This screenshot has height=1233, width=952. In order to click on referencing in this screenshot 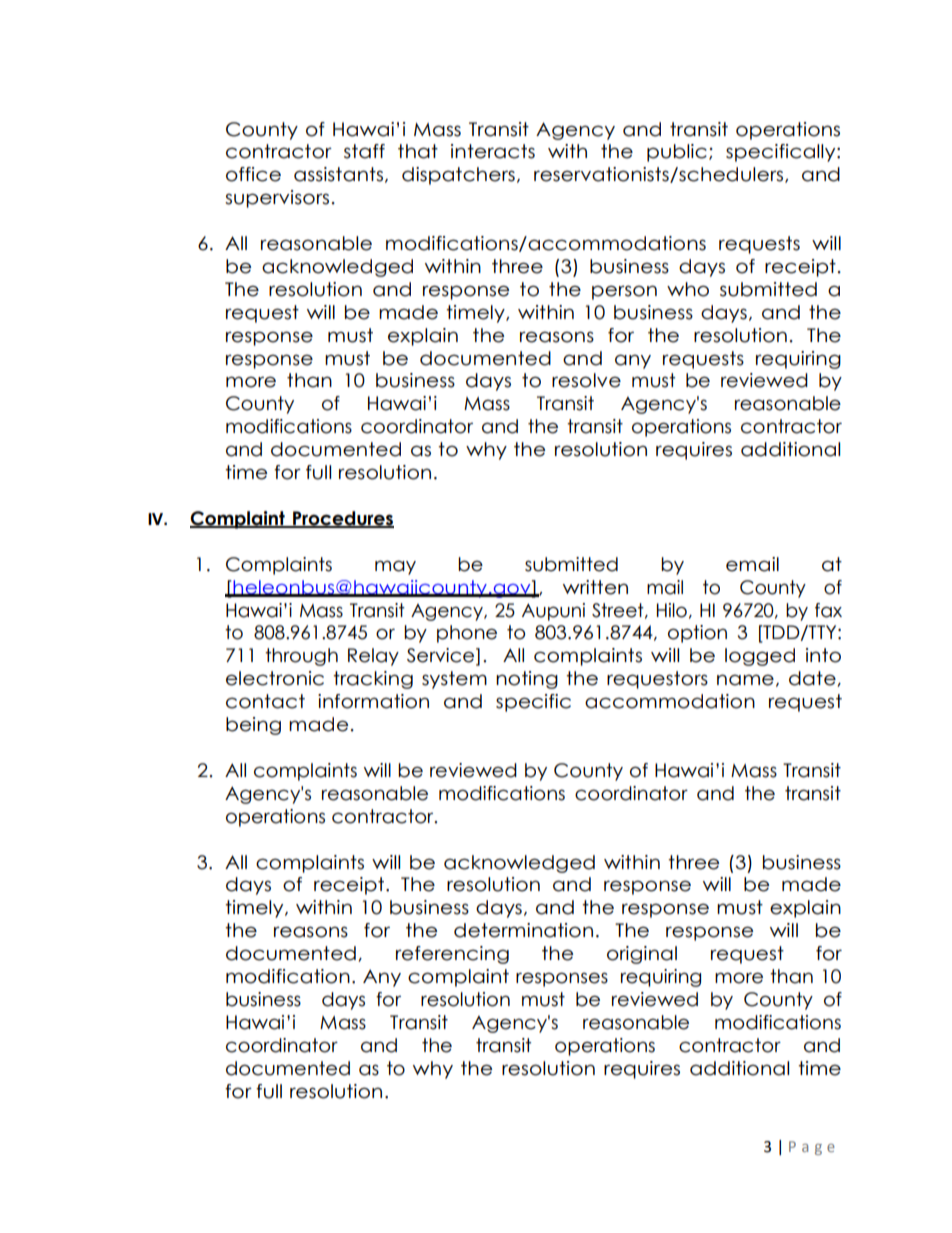, I will do `click(452, 955)`.
